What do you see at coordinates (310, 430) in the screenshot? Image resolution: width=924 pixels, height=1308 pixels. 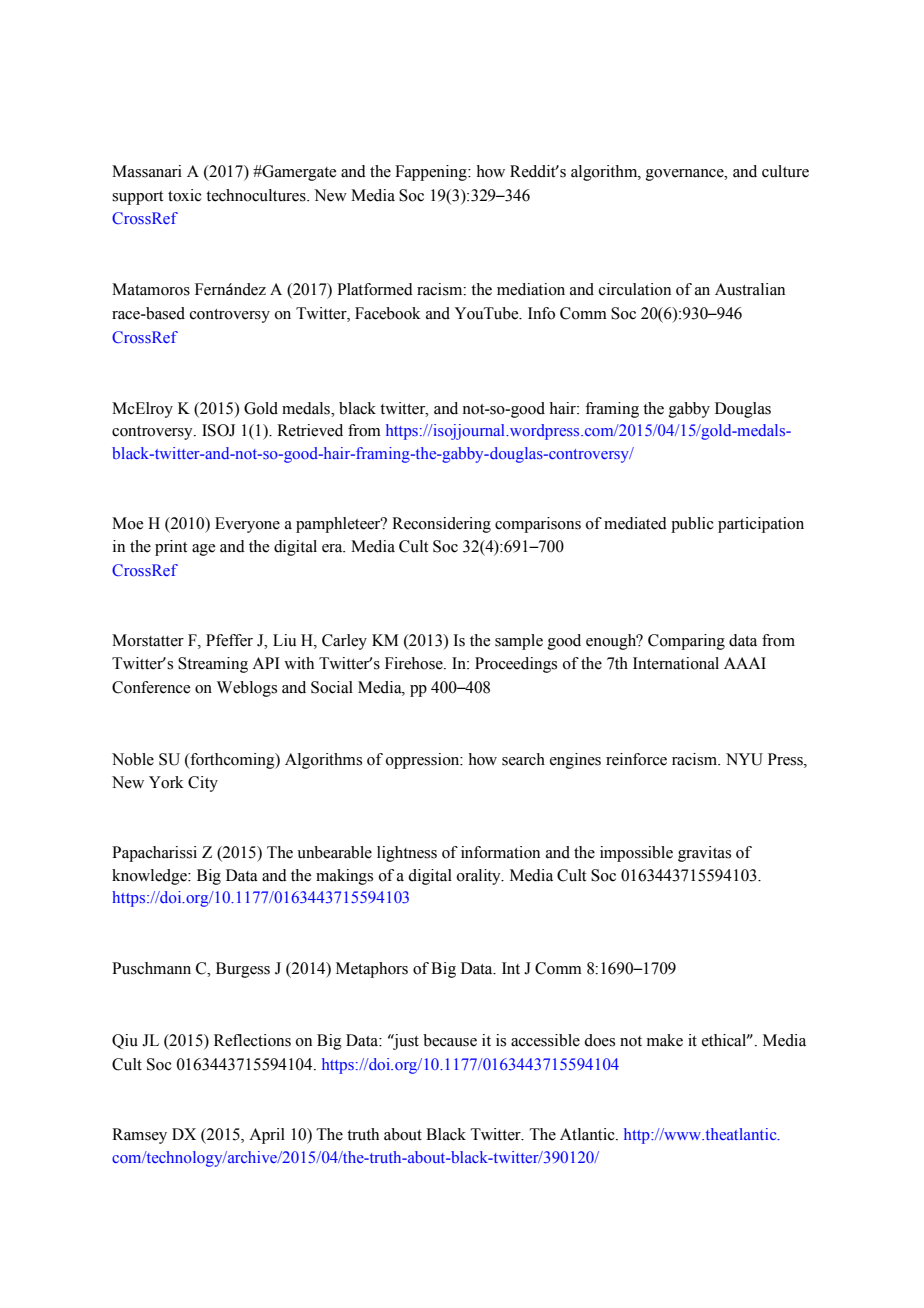 I see `Retrieved` at bounding box center [310, 430].
